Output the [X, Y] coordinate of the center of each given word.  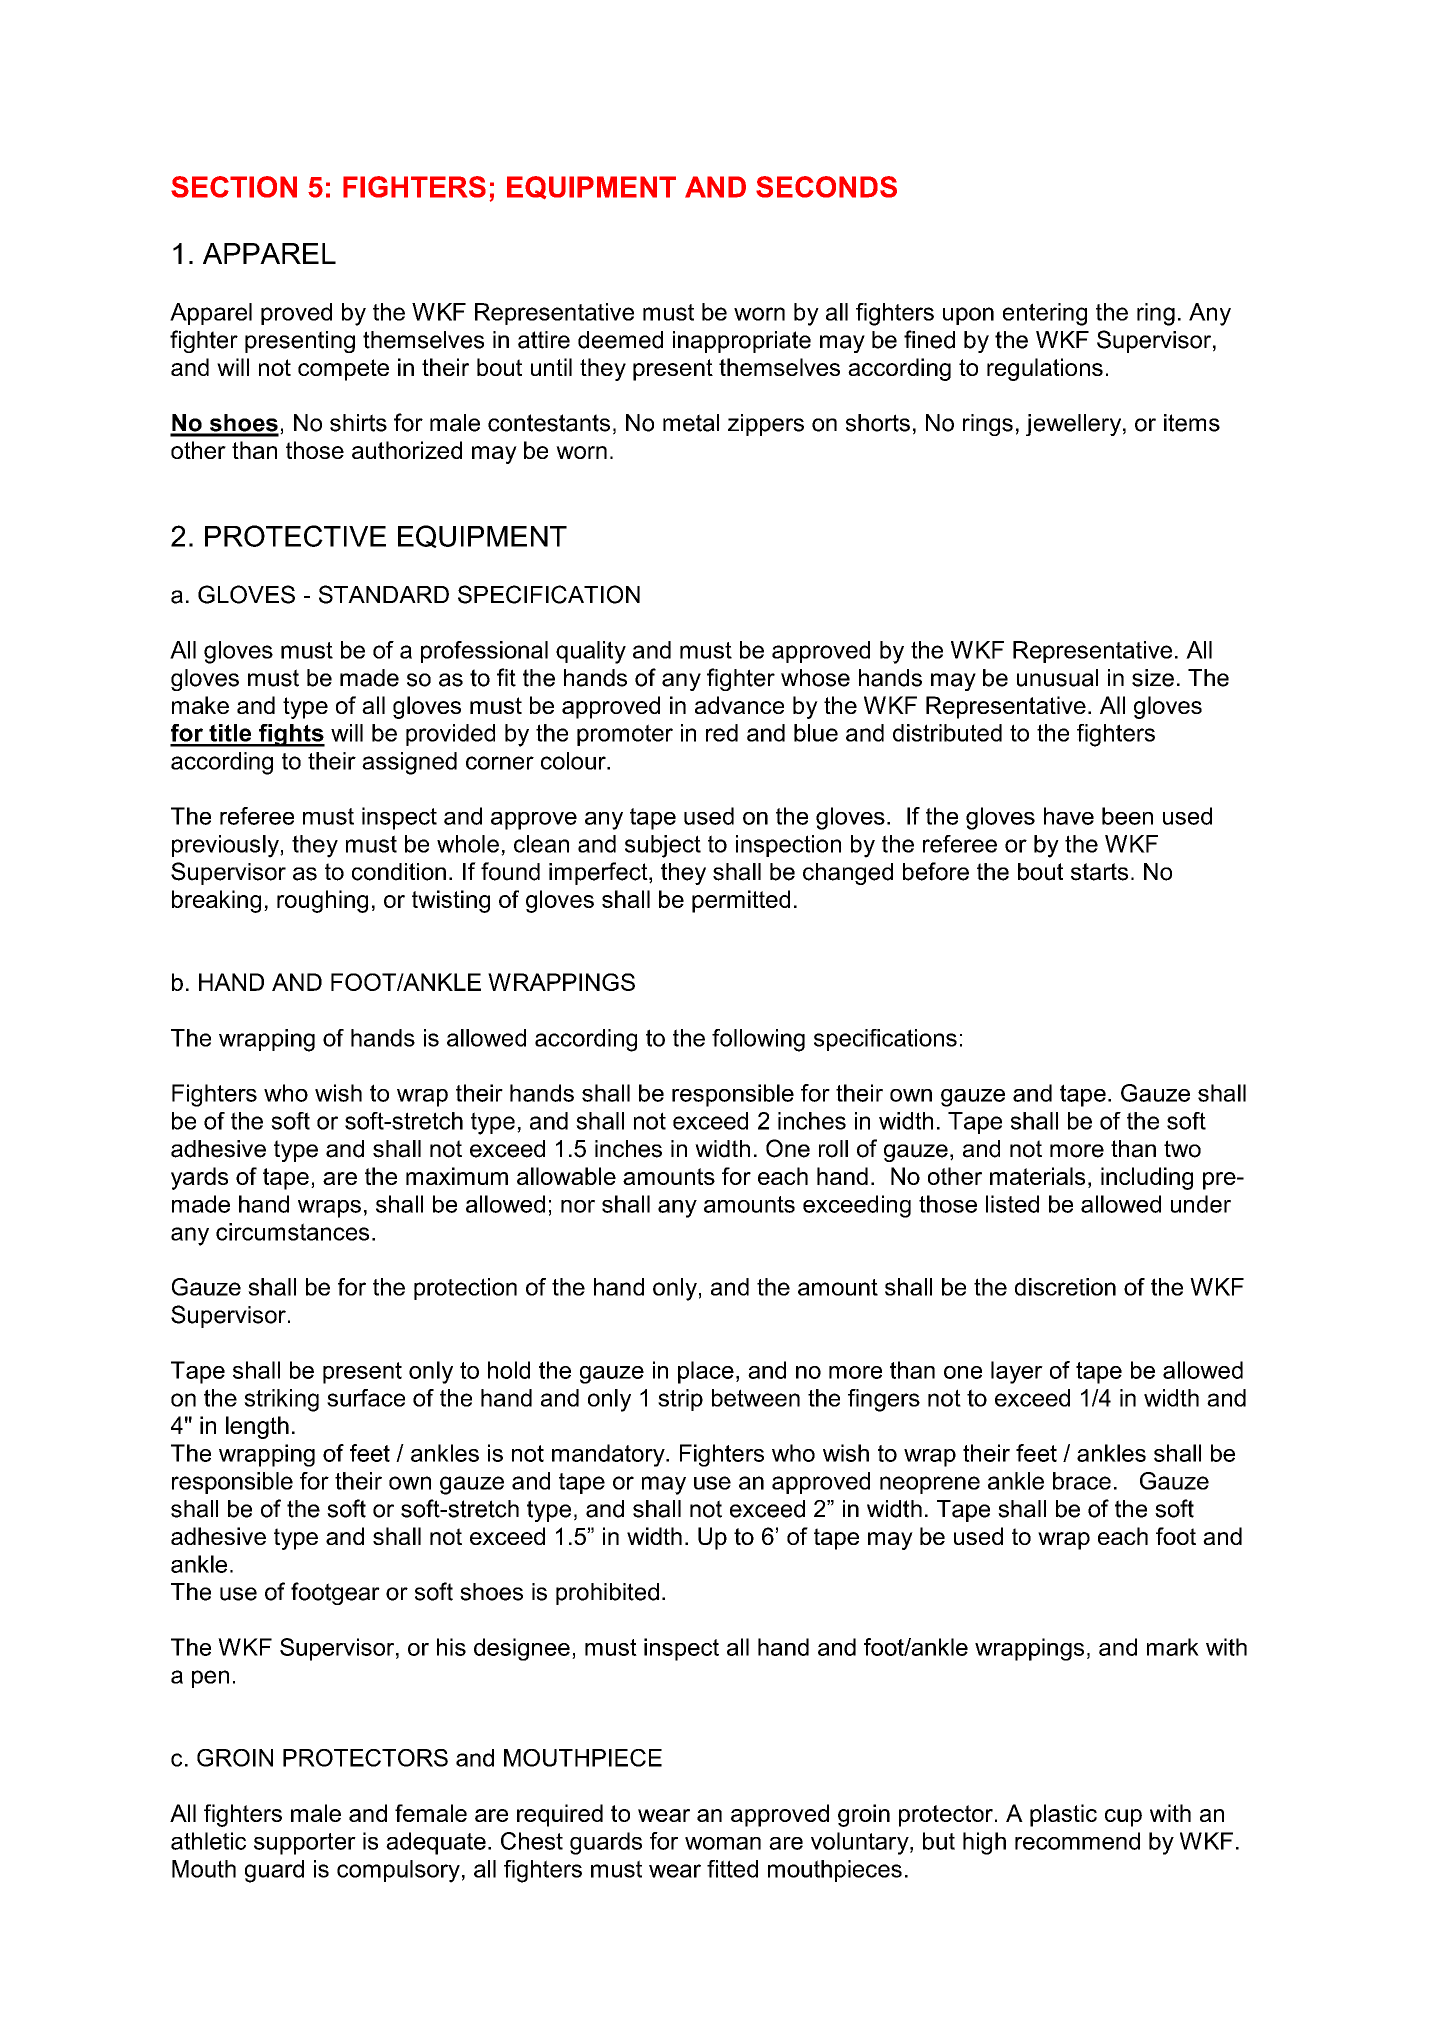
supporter [305, 1844]
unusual [1057, 678]
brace [1082, 1481]
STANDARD [384, 594]
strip [680, 1400]
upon [968, 316]
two [1182, 1149]
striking [281, 1400]
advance [739, 705]
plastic [1063, 1815]
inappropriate [742, 342]
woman [723, 1843]
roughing [322, 901]
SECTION [234, 187]
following [758, 1040]
